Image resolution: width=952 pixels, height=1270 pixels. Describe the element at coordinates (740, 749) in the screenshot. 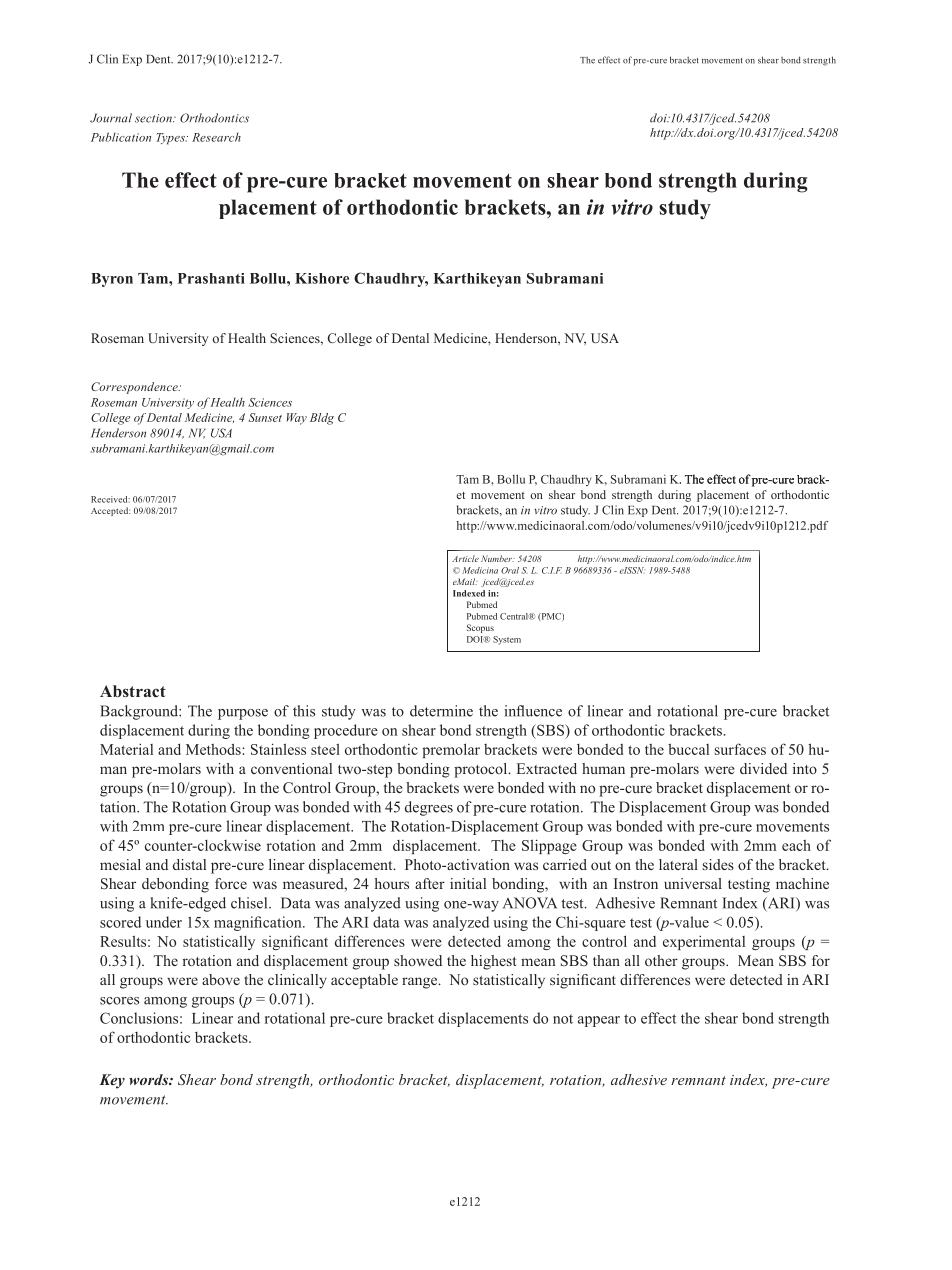

I see `surfaces` at that location.
